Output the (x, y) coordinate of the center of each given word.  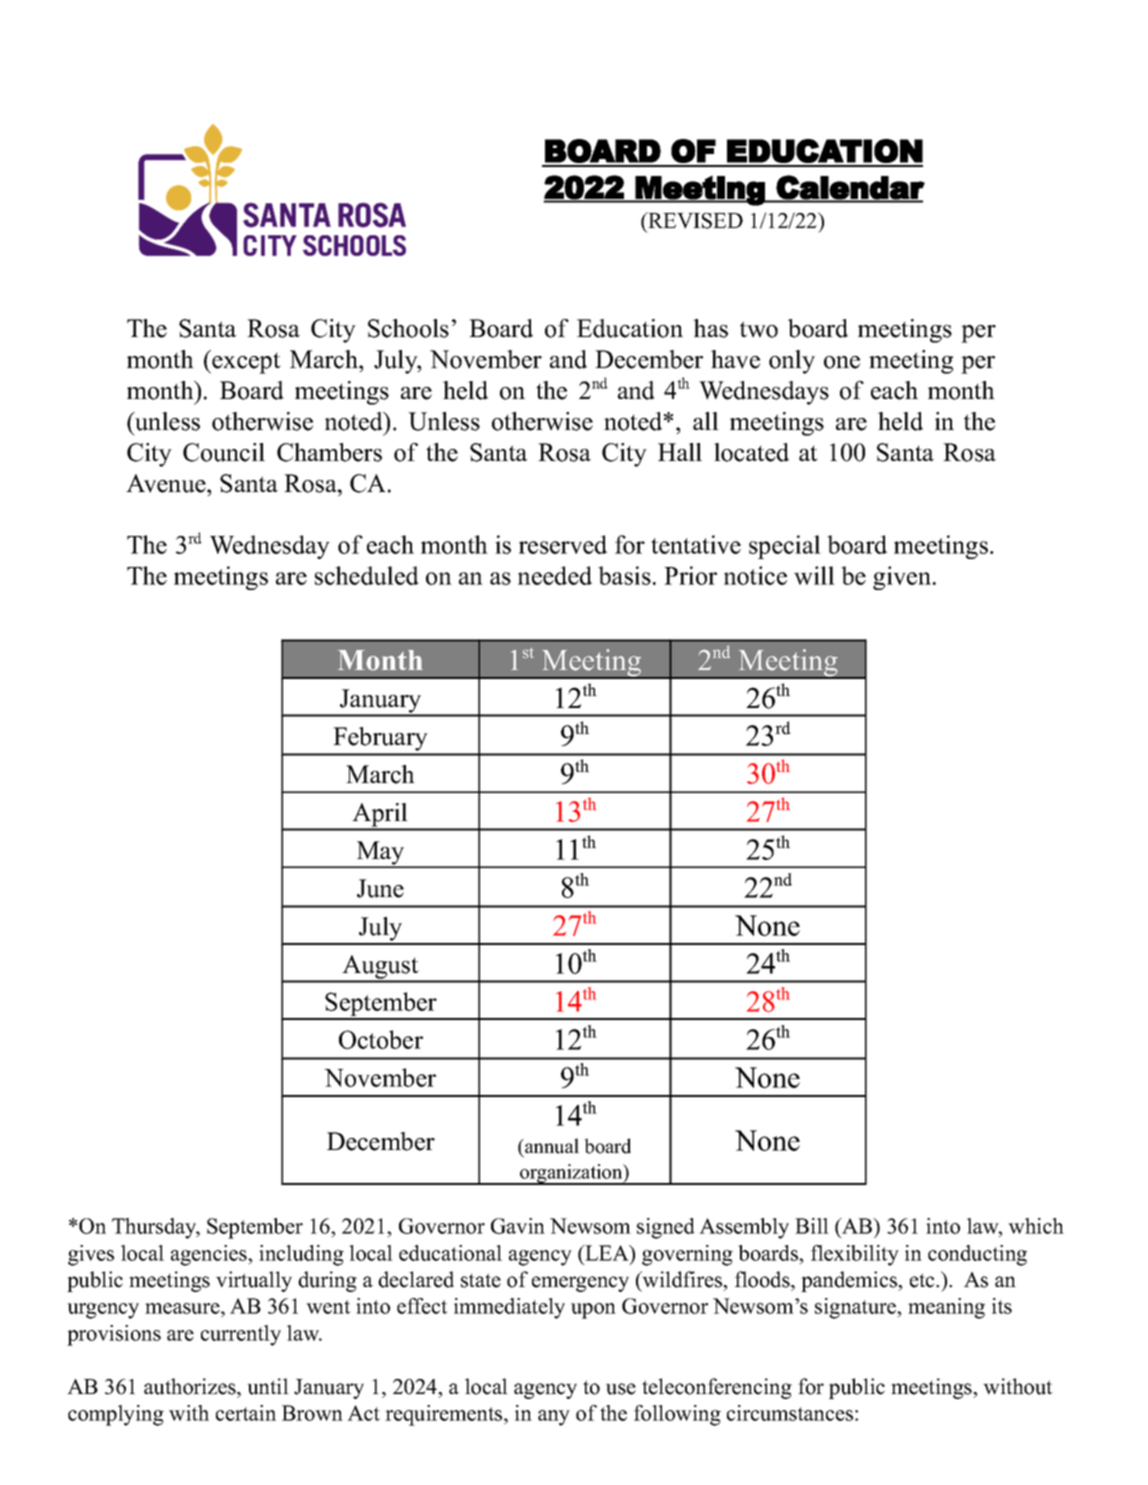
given (903, 578)
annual (551, 1146)
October (381, 1039)
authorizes (191, 1386)
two (759, 329)
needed (555, 575)
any (554, 1418)
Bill (812, 1226)
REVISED (694, 220)
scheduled (367, 575)
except (245, 362)
